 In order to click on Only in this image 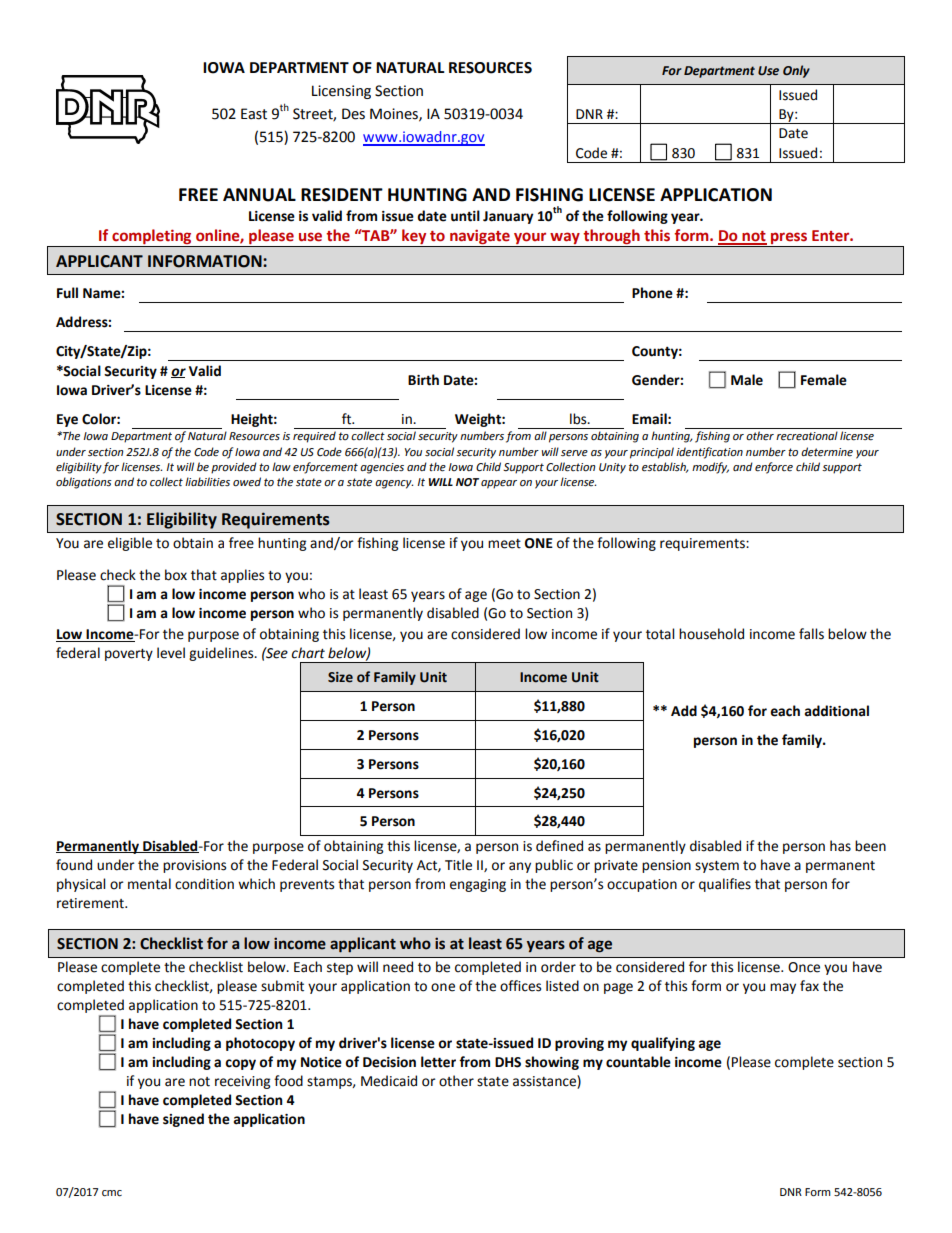, I will do `click(796, 71)`.
